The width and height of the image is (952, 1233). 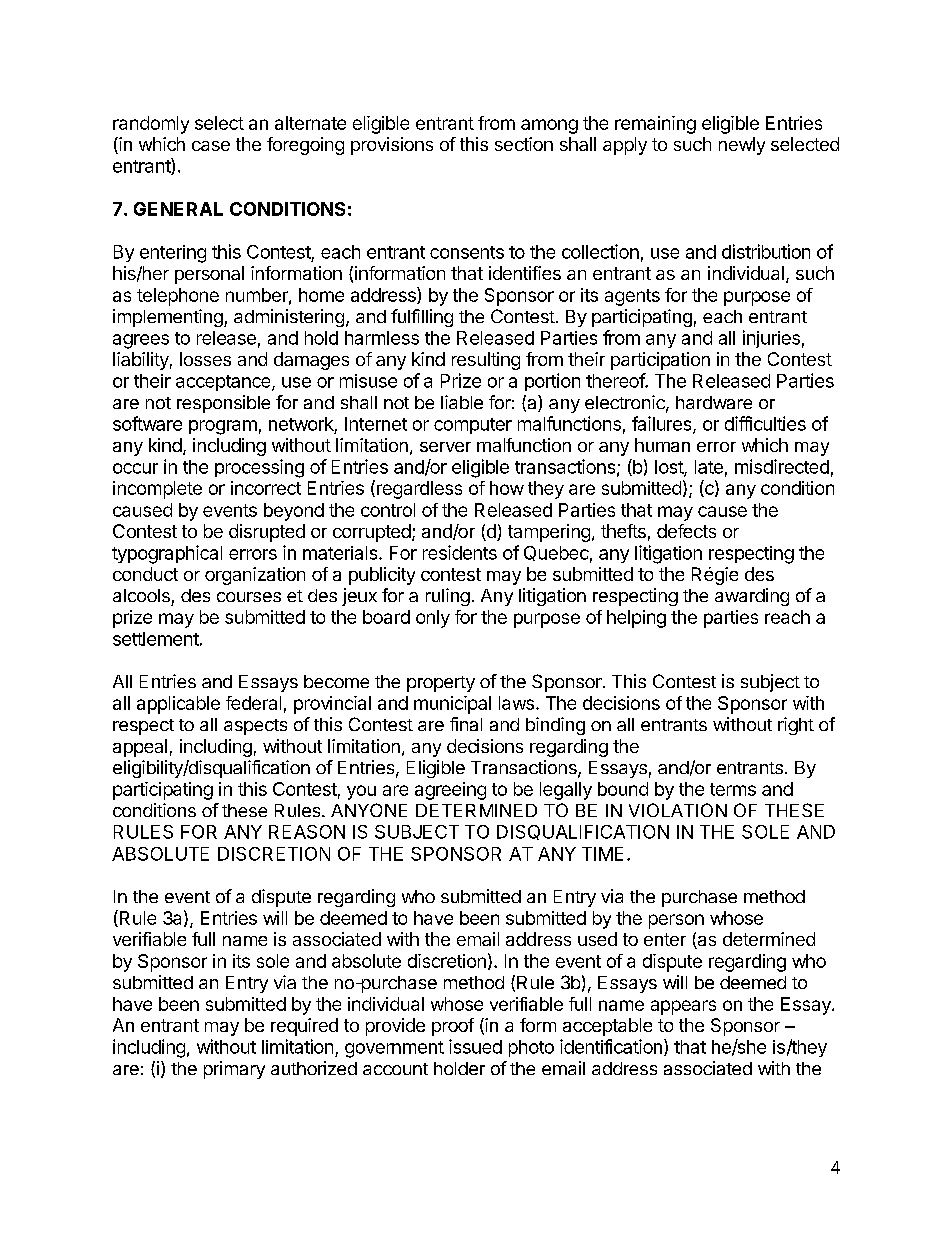 What do you see at coordinates (234, 1070) in the image?
I see `primary` at bounding box center [234, 1070].
